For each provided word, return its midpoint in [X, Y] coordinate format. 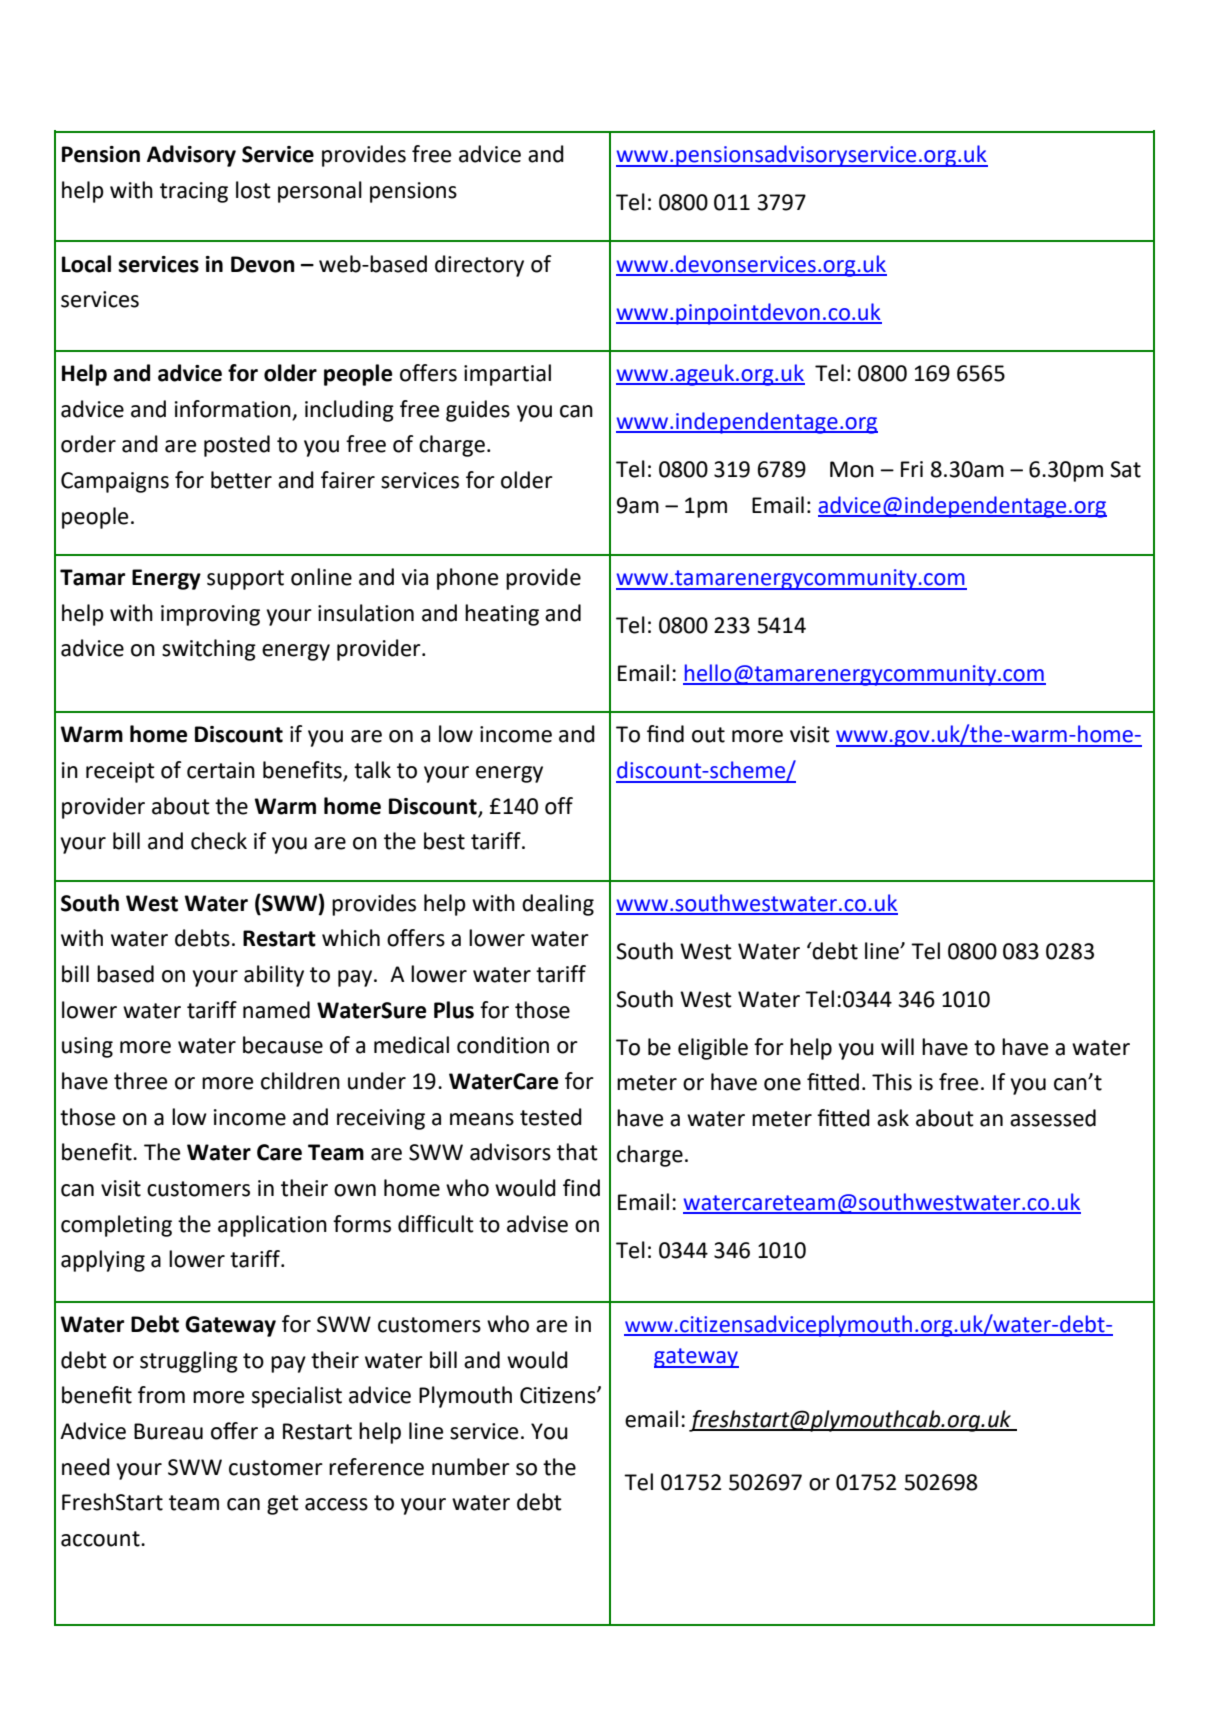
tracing [194, 192]
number [471, 1467]
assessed [1053, 1118]
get [283, 1505]
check [219, 841]
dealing [558, 905]
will [897, 1046]
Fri [912, 469]
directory [479, 266]
